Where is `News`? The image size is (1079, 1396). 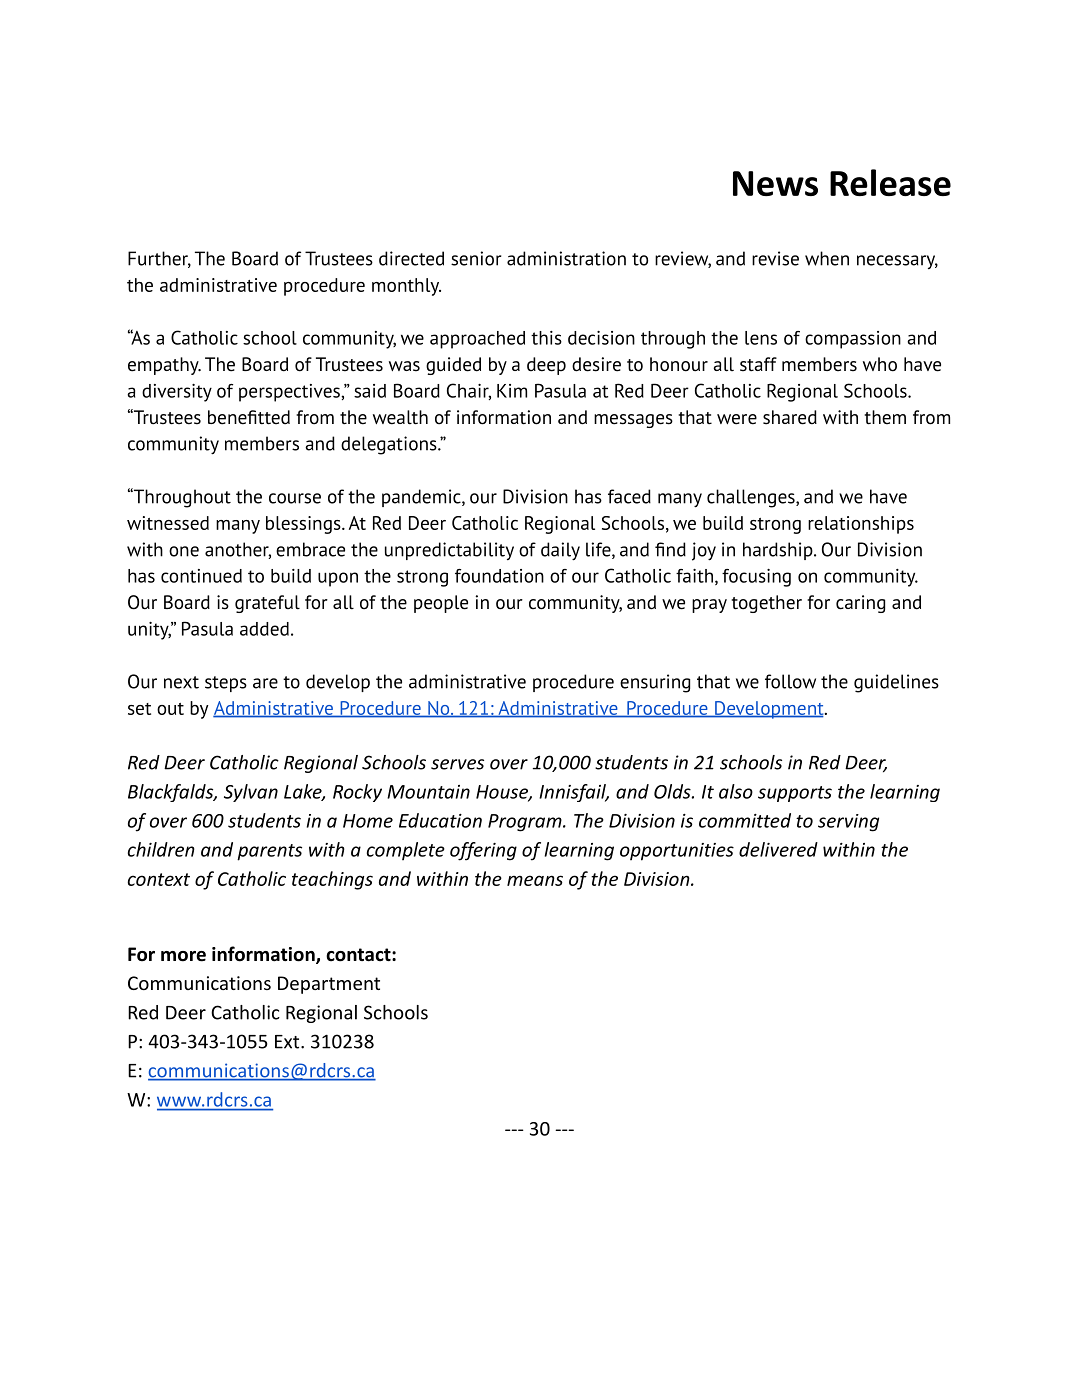
News is located at coordinates (775, 183).
